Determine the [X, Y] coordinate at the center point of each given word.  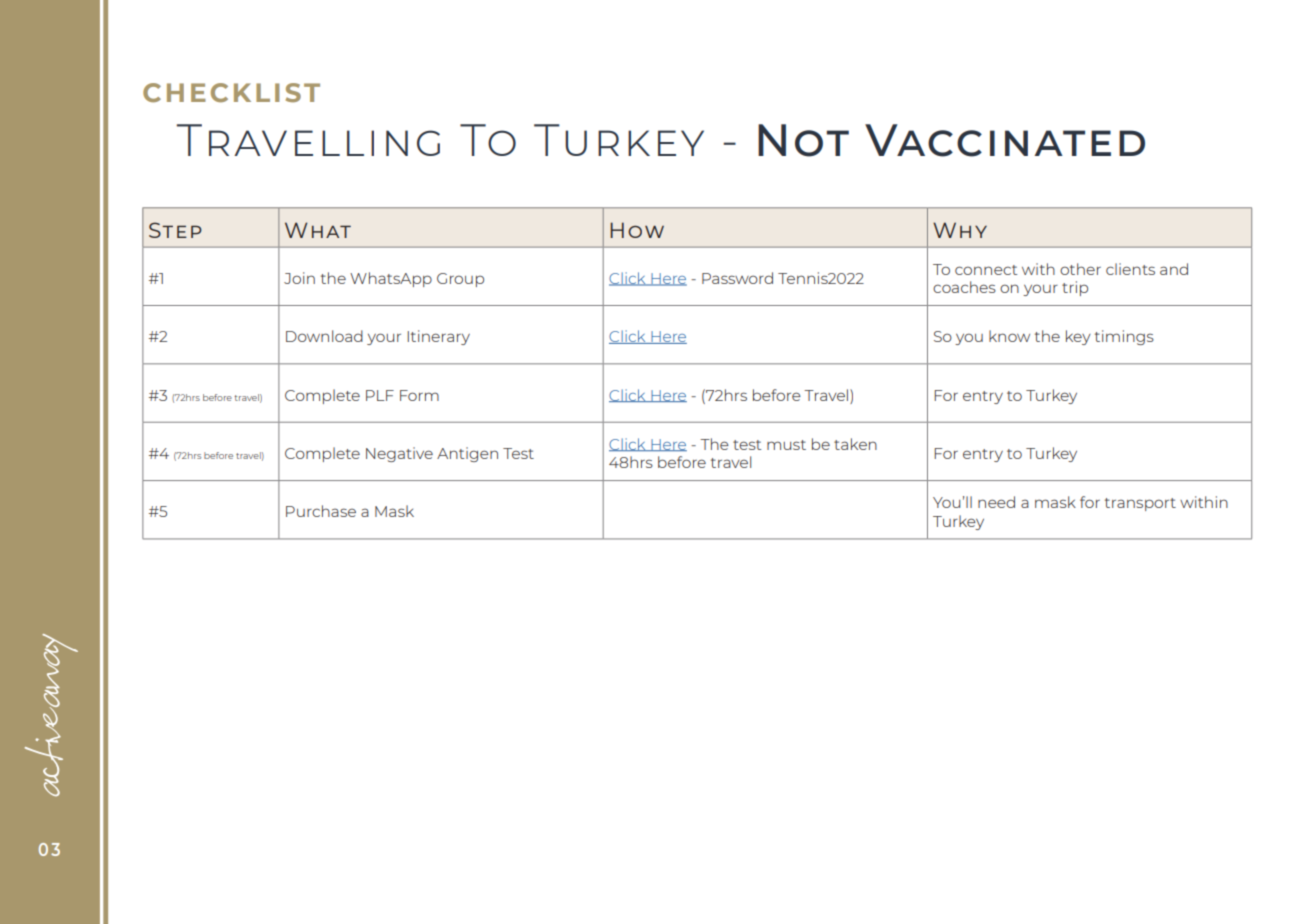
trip [1075, 288]
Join [299, 278]
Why [960, 230]
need [996, 502]
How [637, 230]
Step [175, 230]
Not [803, 140]
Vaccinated [1005, 140]
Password [737, 278]
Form [419, 395]
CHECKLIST [231, 92]
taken [855, 444]
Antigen [467, 454]
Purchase [321, 511]
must [786, 445]
